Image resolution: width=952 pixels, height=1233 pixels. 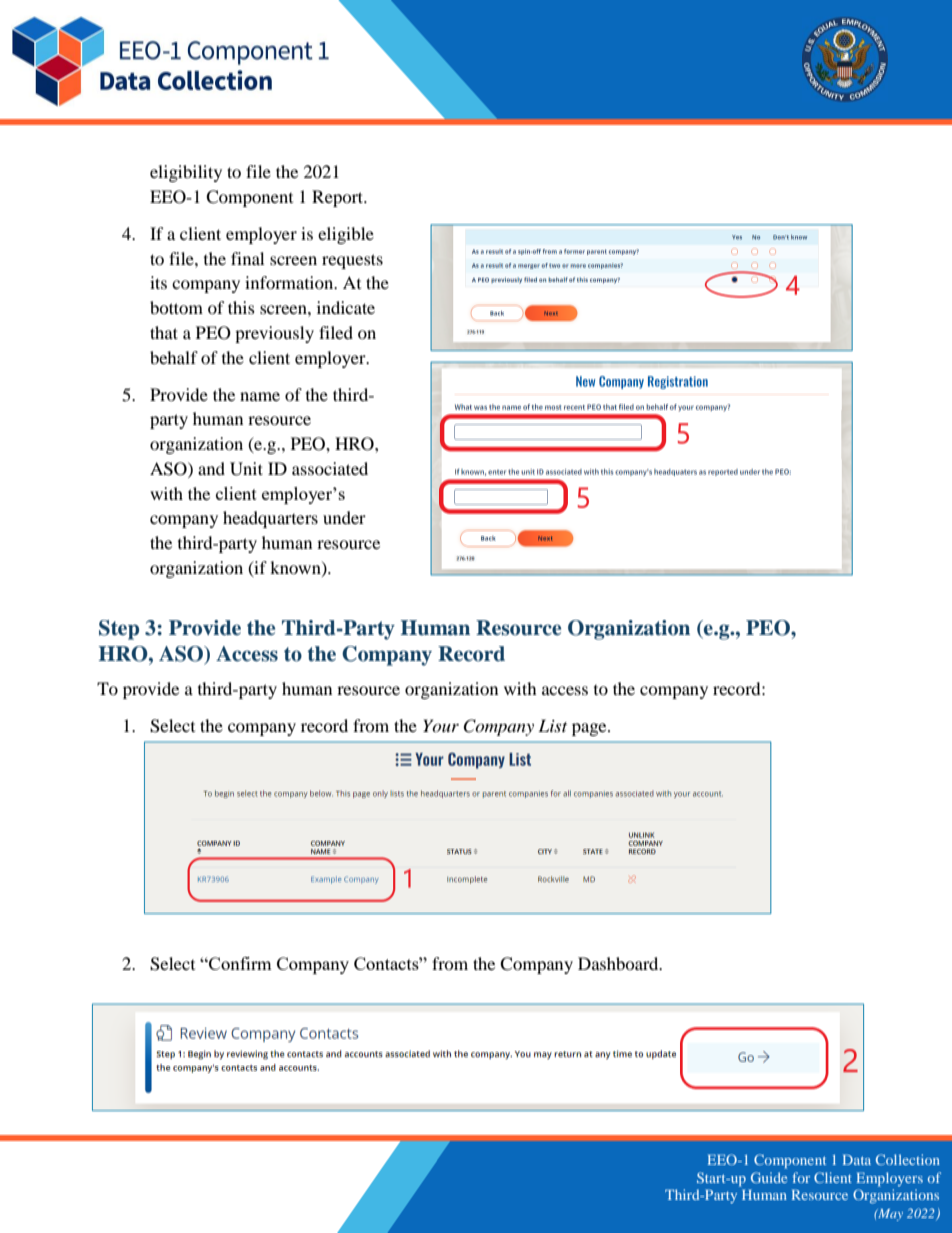 I want to click on List, so click(x=552, y=725).
